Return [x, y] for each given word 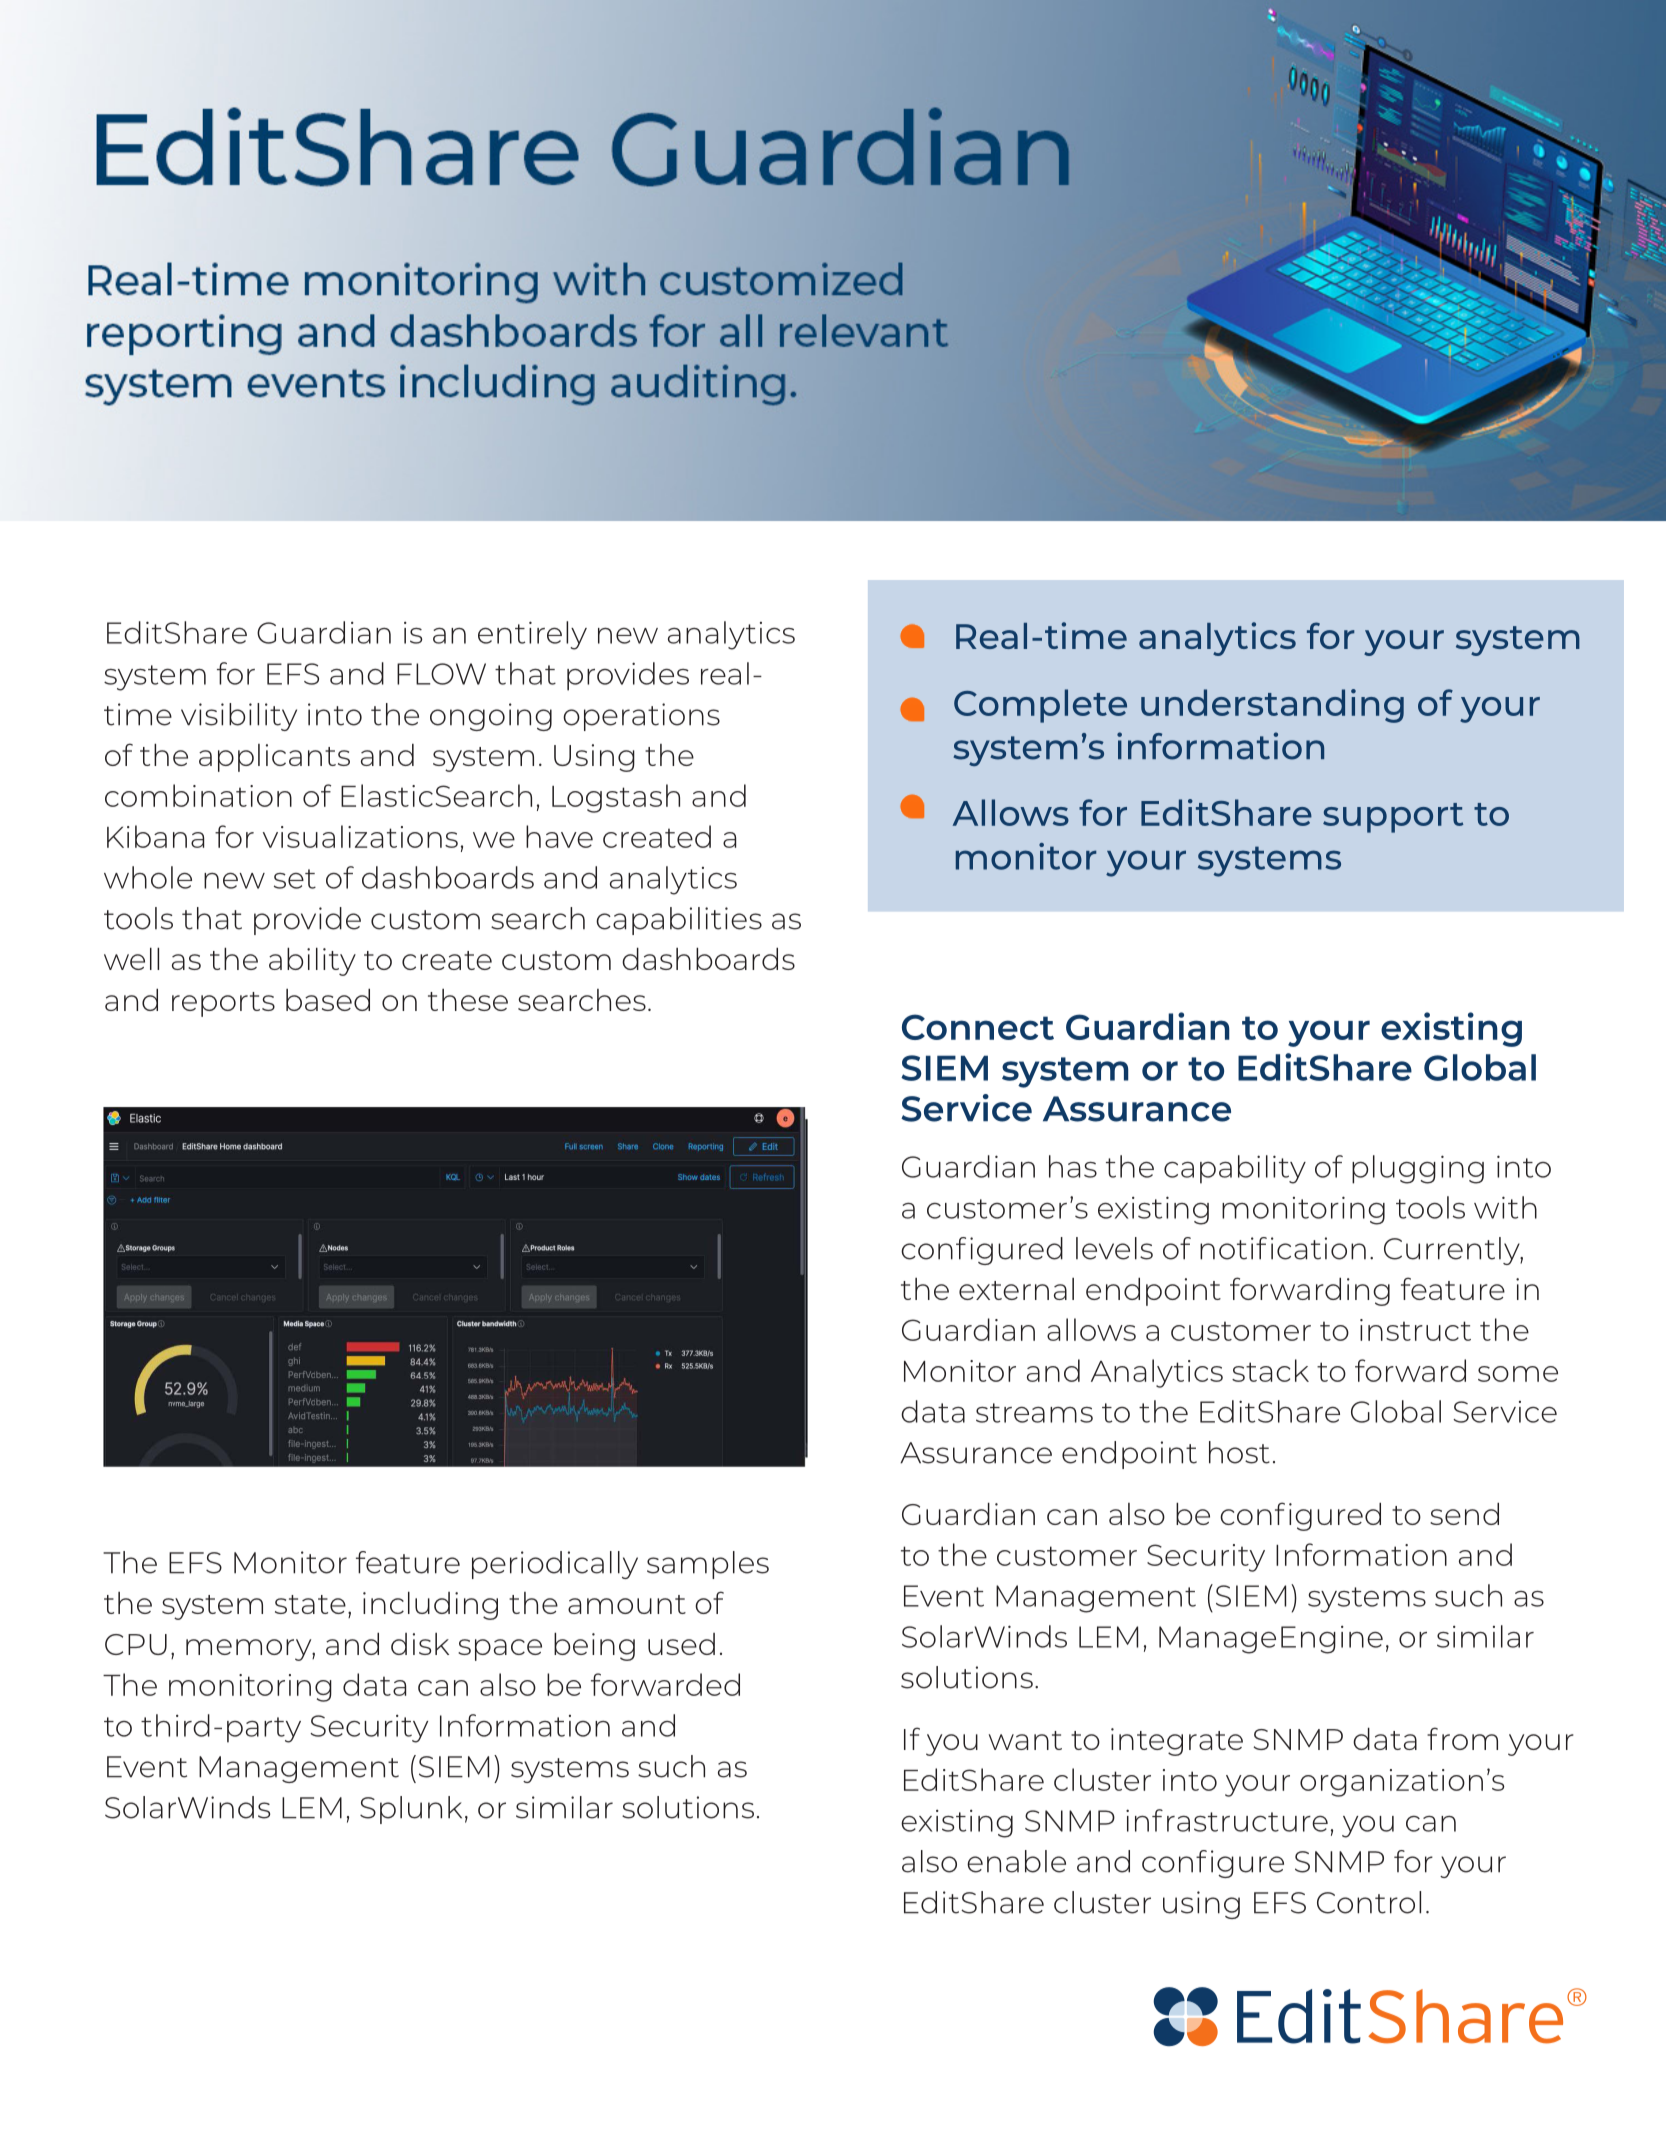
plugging [1418, 1169]
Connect [978, 1027]
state [310, 1604]
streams [1034, 1413]
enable [1016, 1861]
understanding [1272, 706]
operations [641, 717]
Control [1369, 1902]
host [1239, 1452]
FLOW [441, 674]
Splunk [411, 1810]
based [328, 1000]
